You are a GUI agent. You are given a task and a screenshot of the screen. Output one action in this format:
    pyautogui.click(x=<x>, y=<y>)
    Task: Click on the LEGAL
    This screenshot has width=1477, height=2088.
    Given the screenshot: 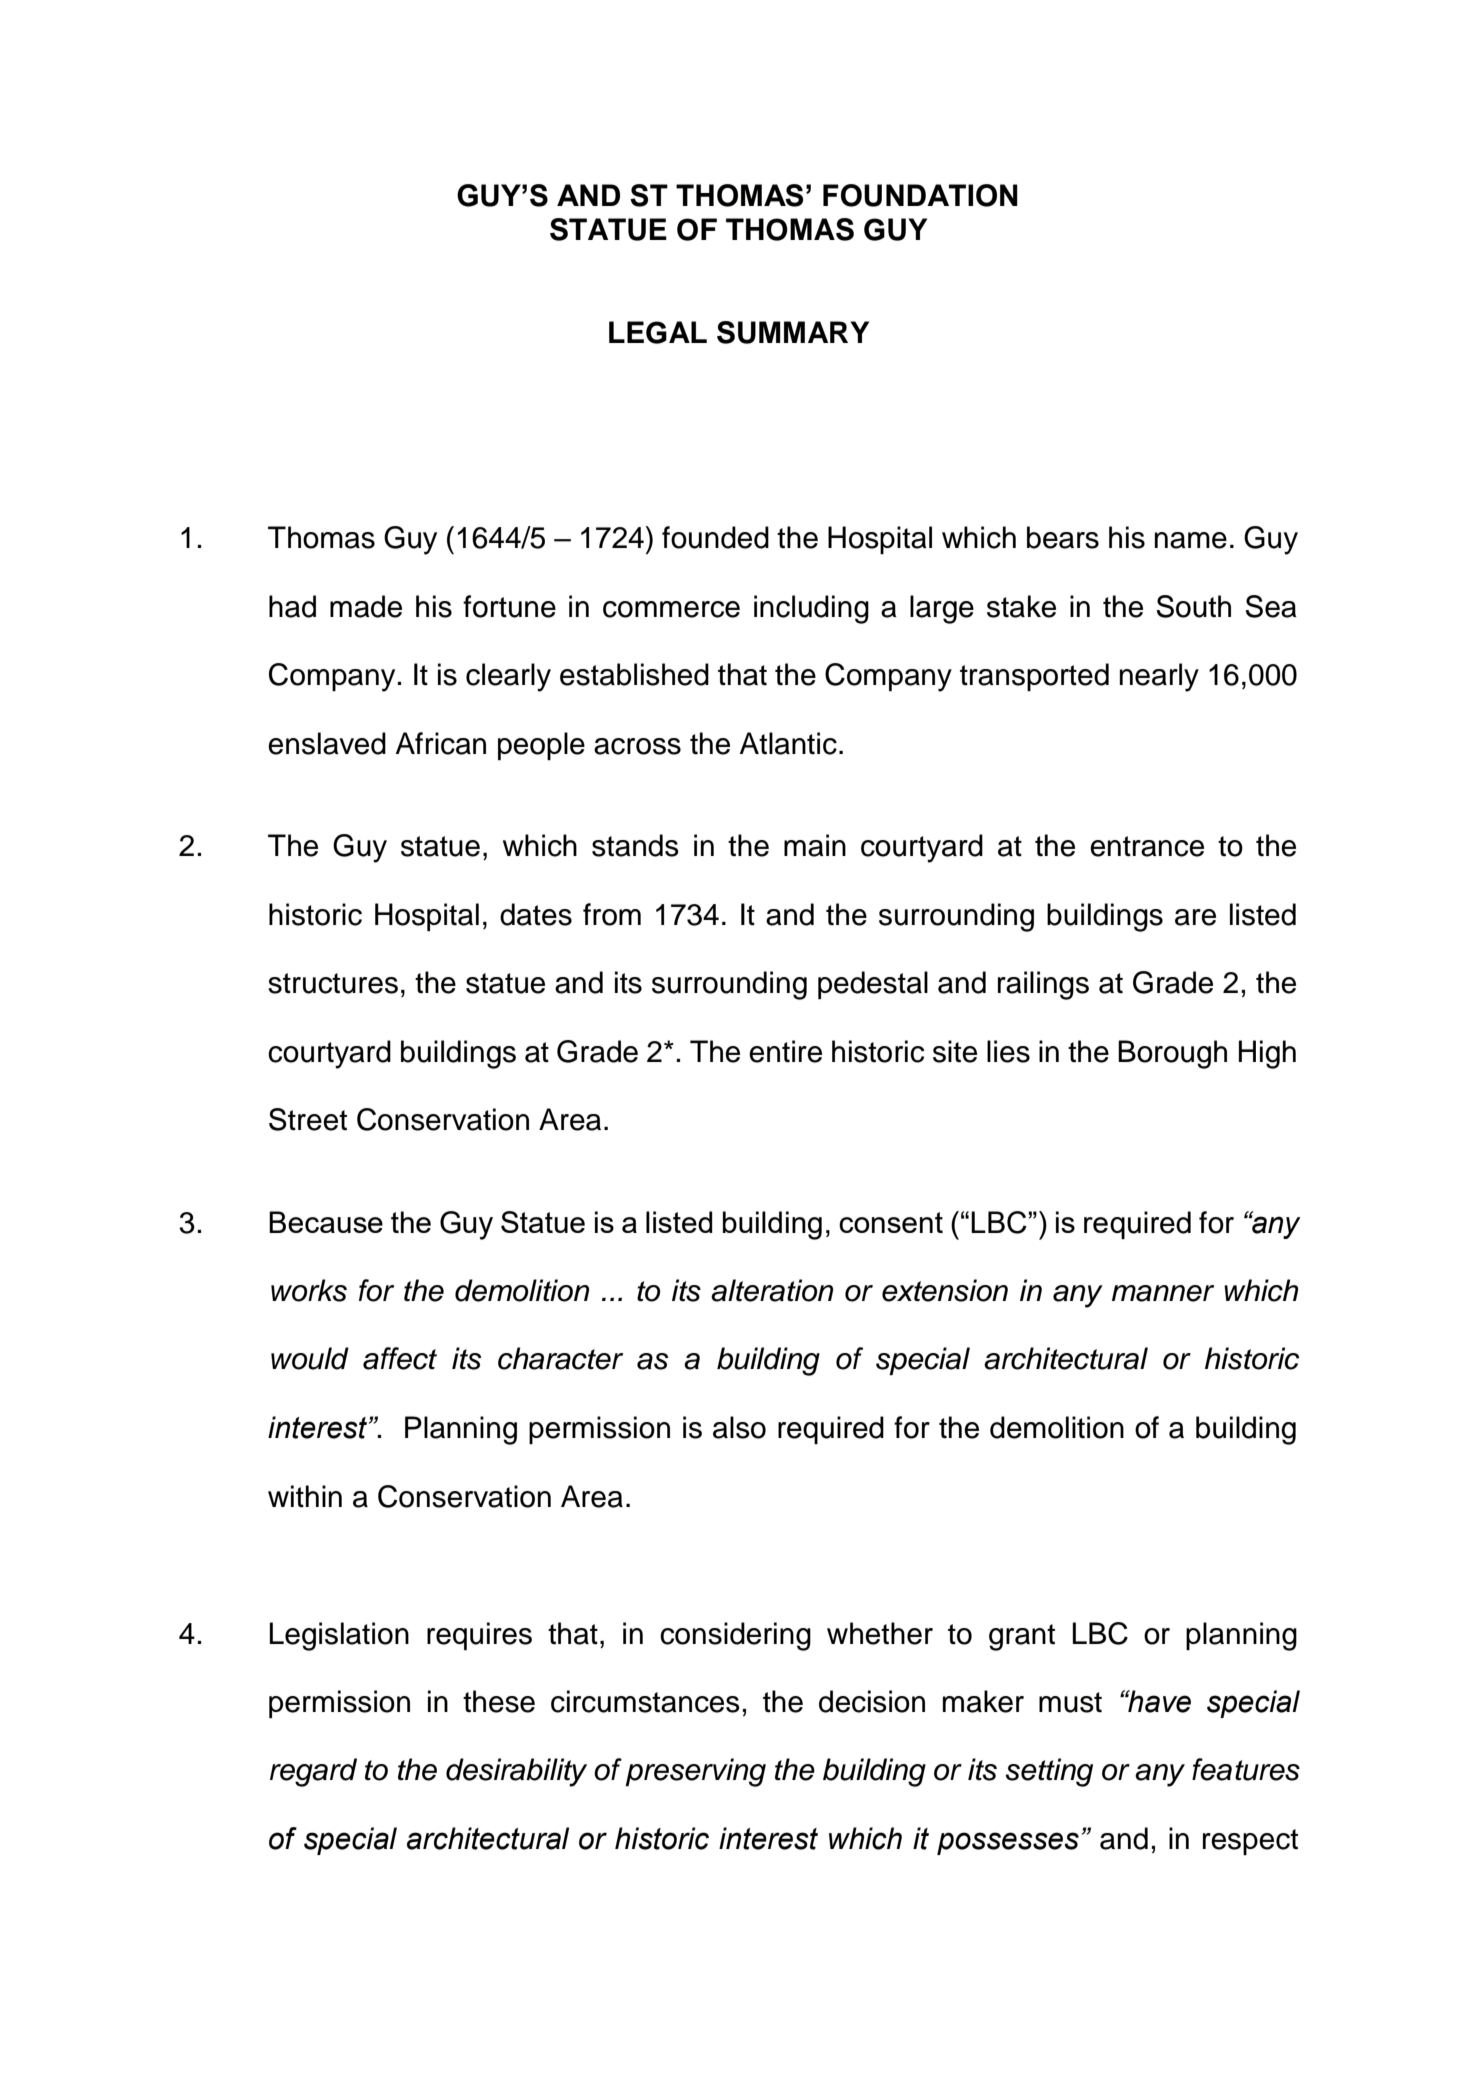 What is the action you would take?
    pyautogui.click(x=658, y=332)
